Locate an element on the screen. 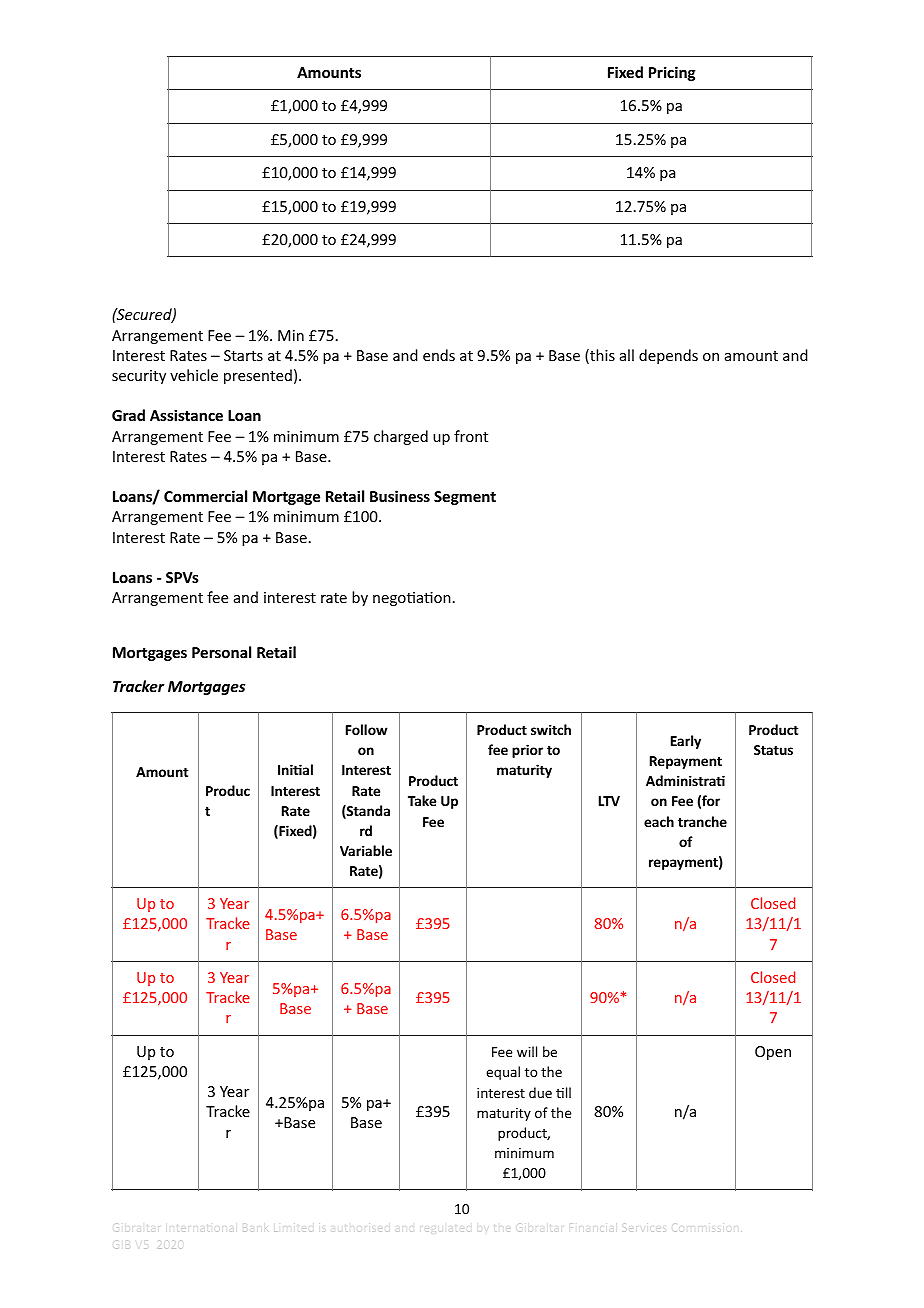  vehicle is located at coordinates (194, 375).
